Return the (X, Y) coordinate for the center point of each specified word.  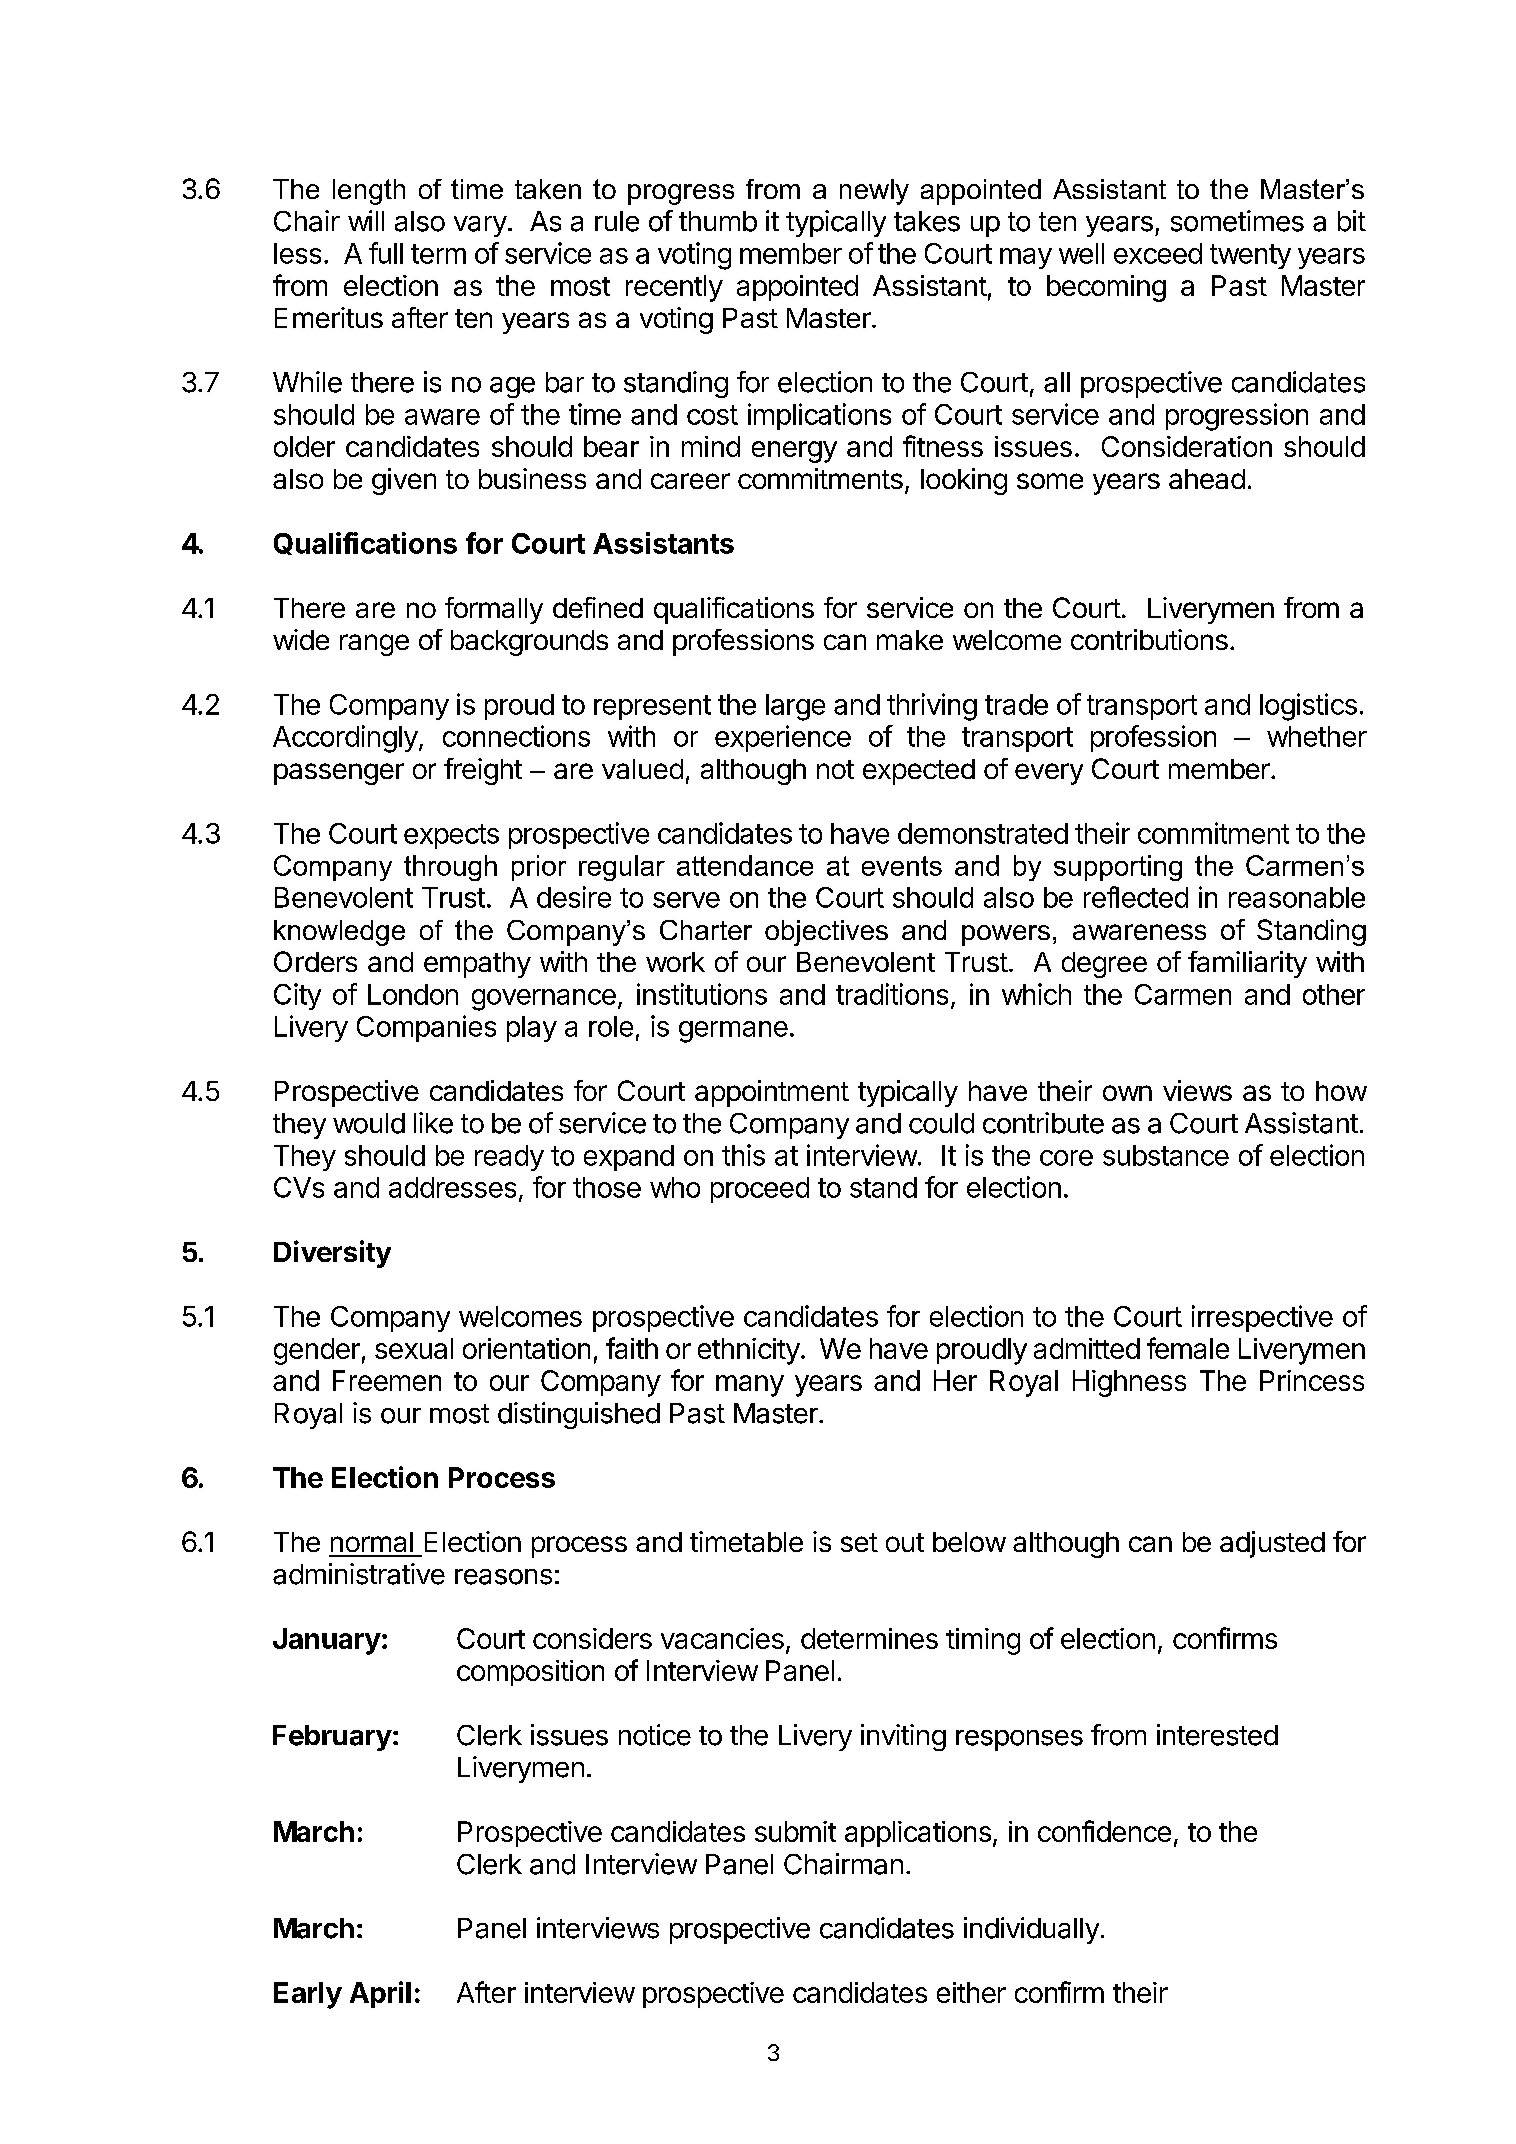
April (380, 1994)
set (859, 1542)
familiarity (1247, 964)
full (386, 253)
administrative (359, 1574)
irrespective (1262, 1318)
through (450, 868)
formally (494, 610)
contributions (1149, 639)
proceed (760, 1190)
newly (874, 192)
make (910, 640)
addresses (452, 1187)
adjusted (1272, 1544)
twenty (1250, 256)
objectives (826, 933)
